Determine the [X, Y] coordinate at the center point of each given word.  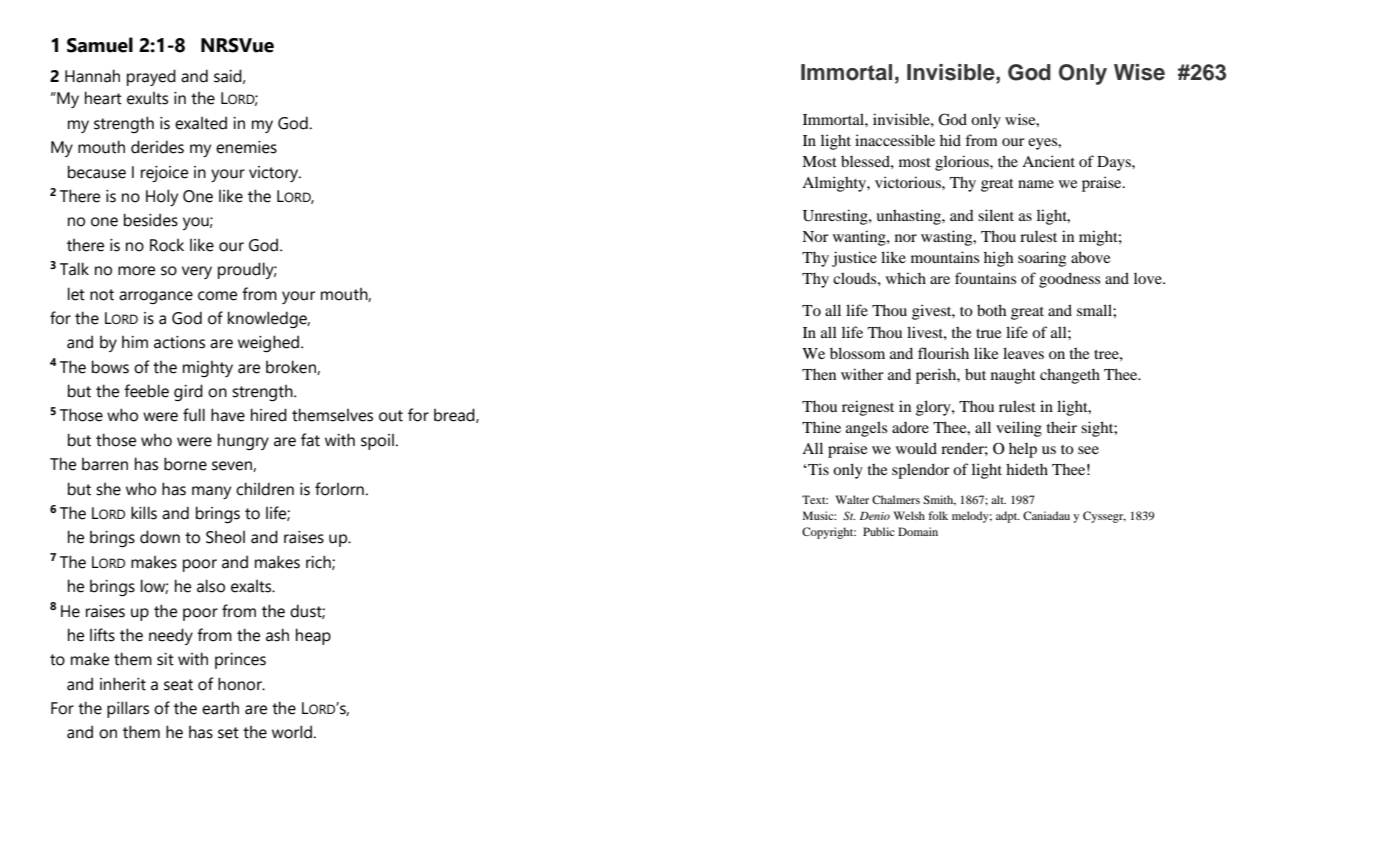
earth [220, 708]
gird [188, 392]
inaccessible [895, 140]
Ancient [1048, 161]
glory [934, 408]
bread [455, 415]
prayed [151, 77]
